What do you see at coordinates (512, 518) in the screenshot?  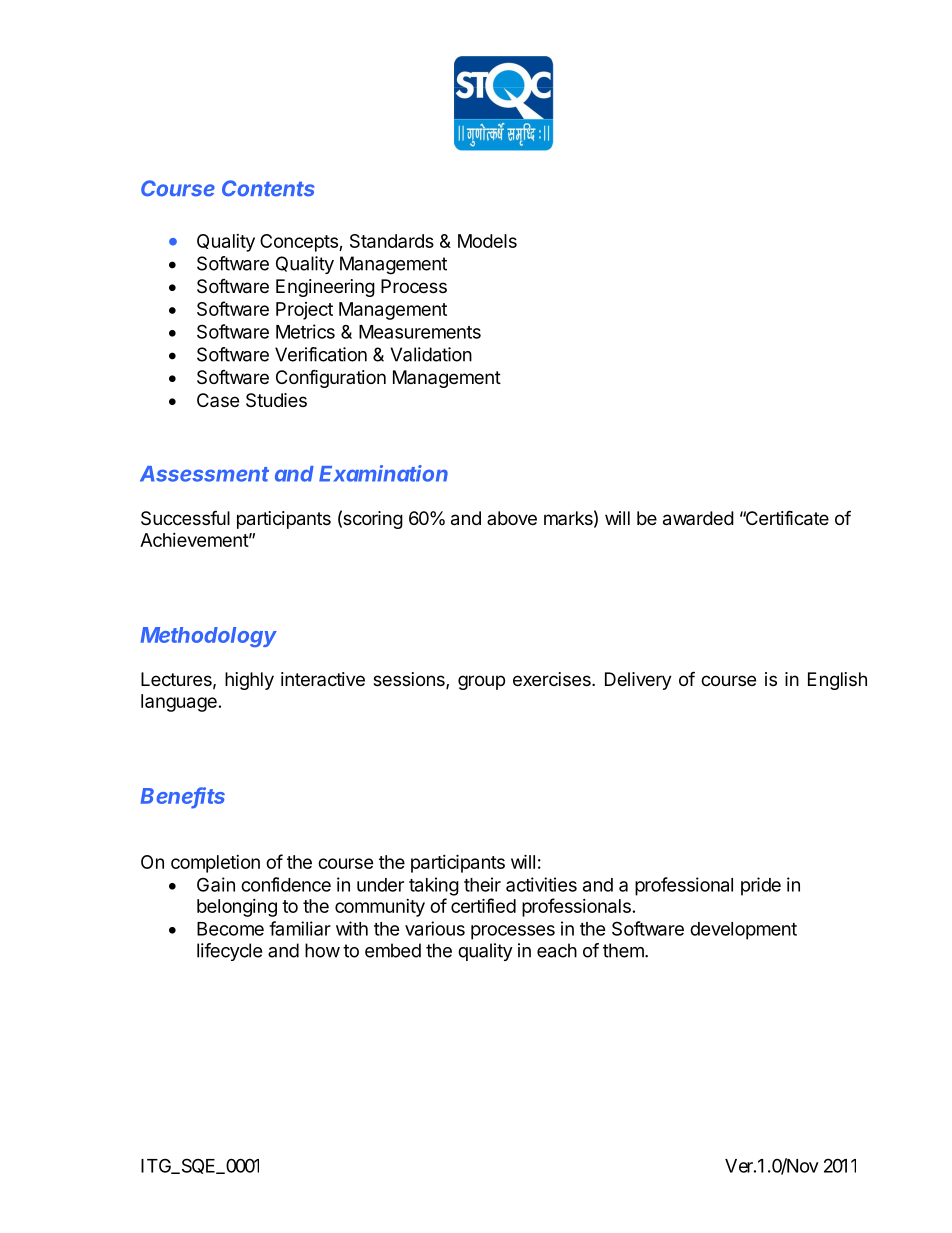 I see `above` at bounding box center [512, 518].
